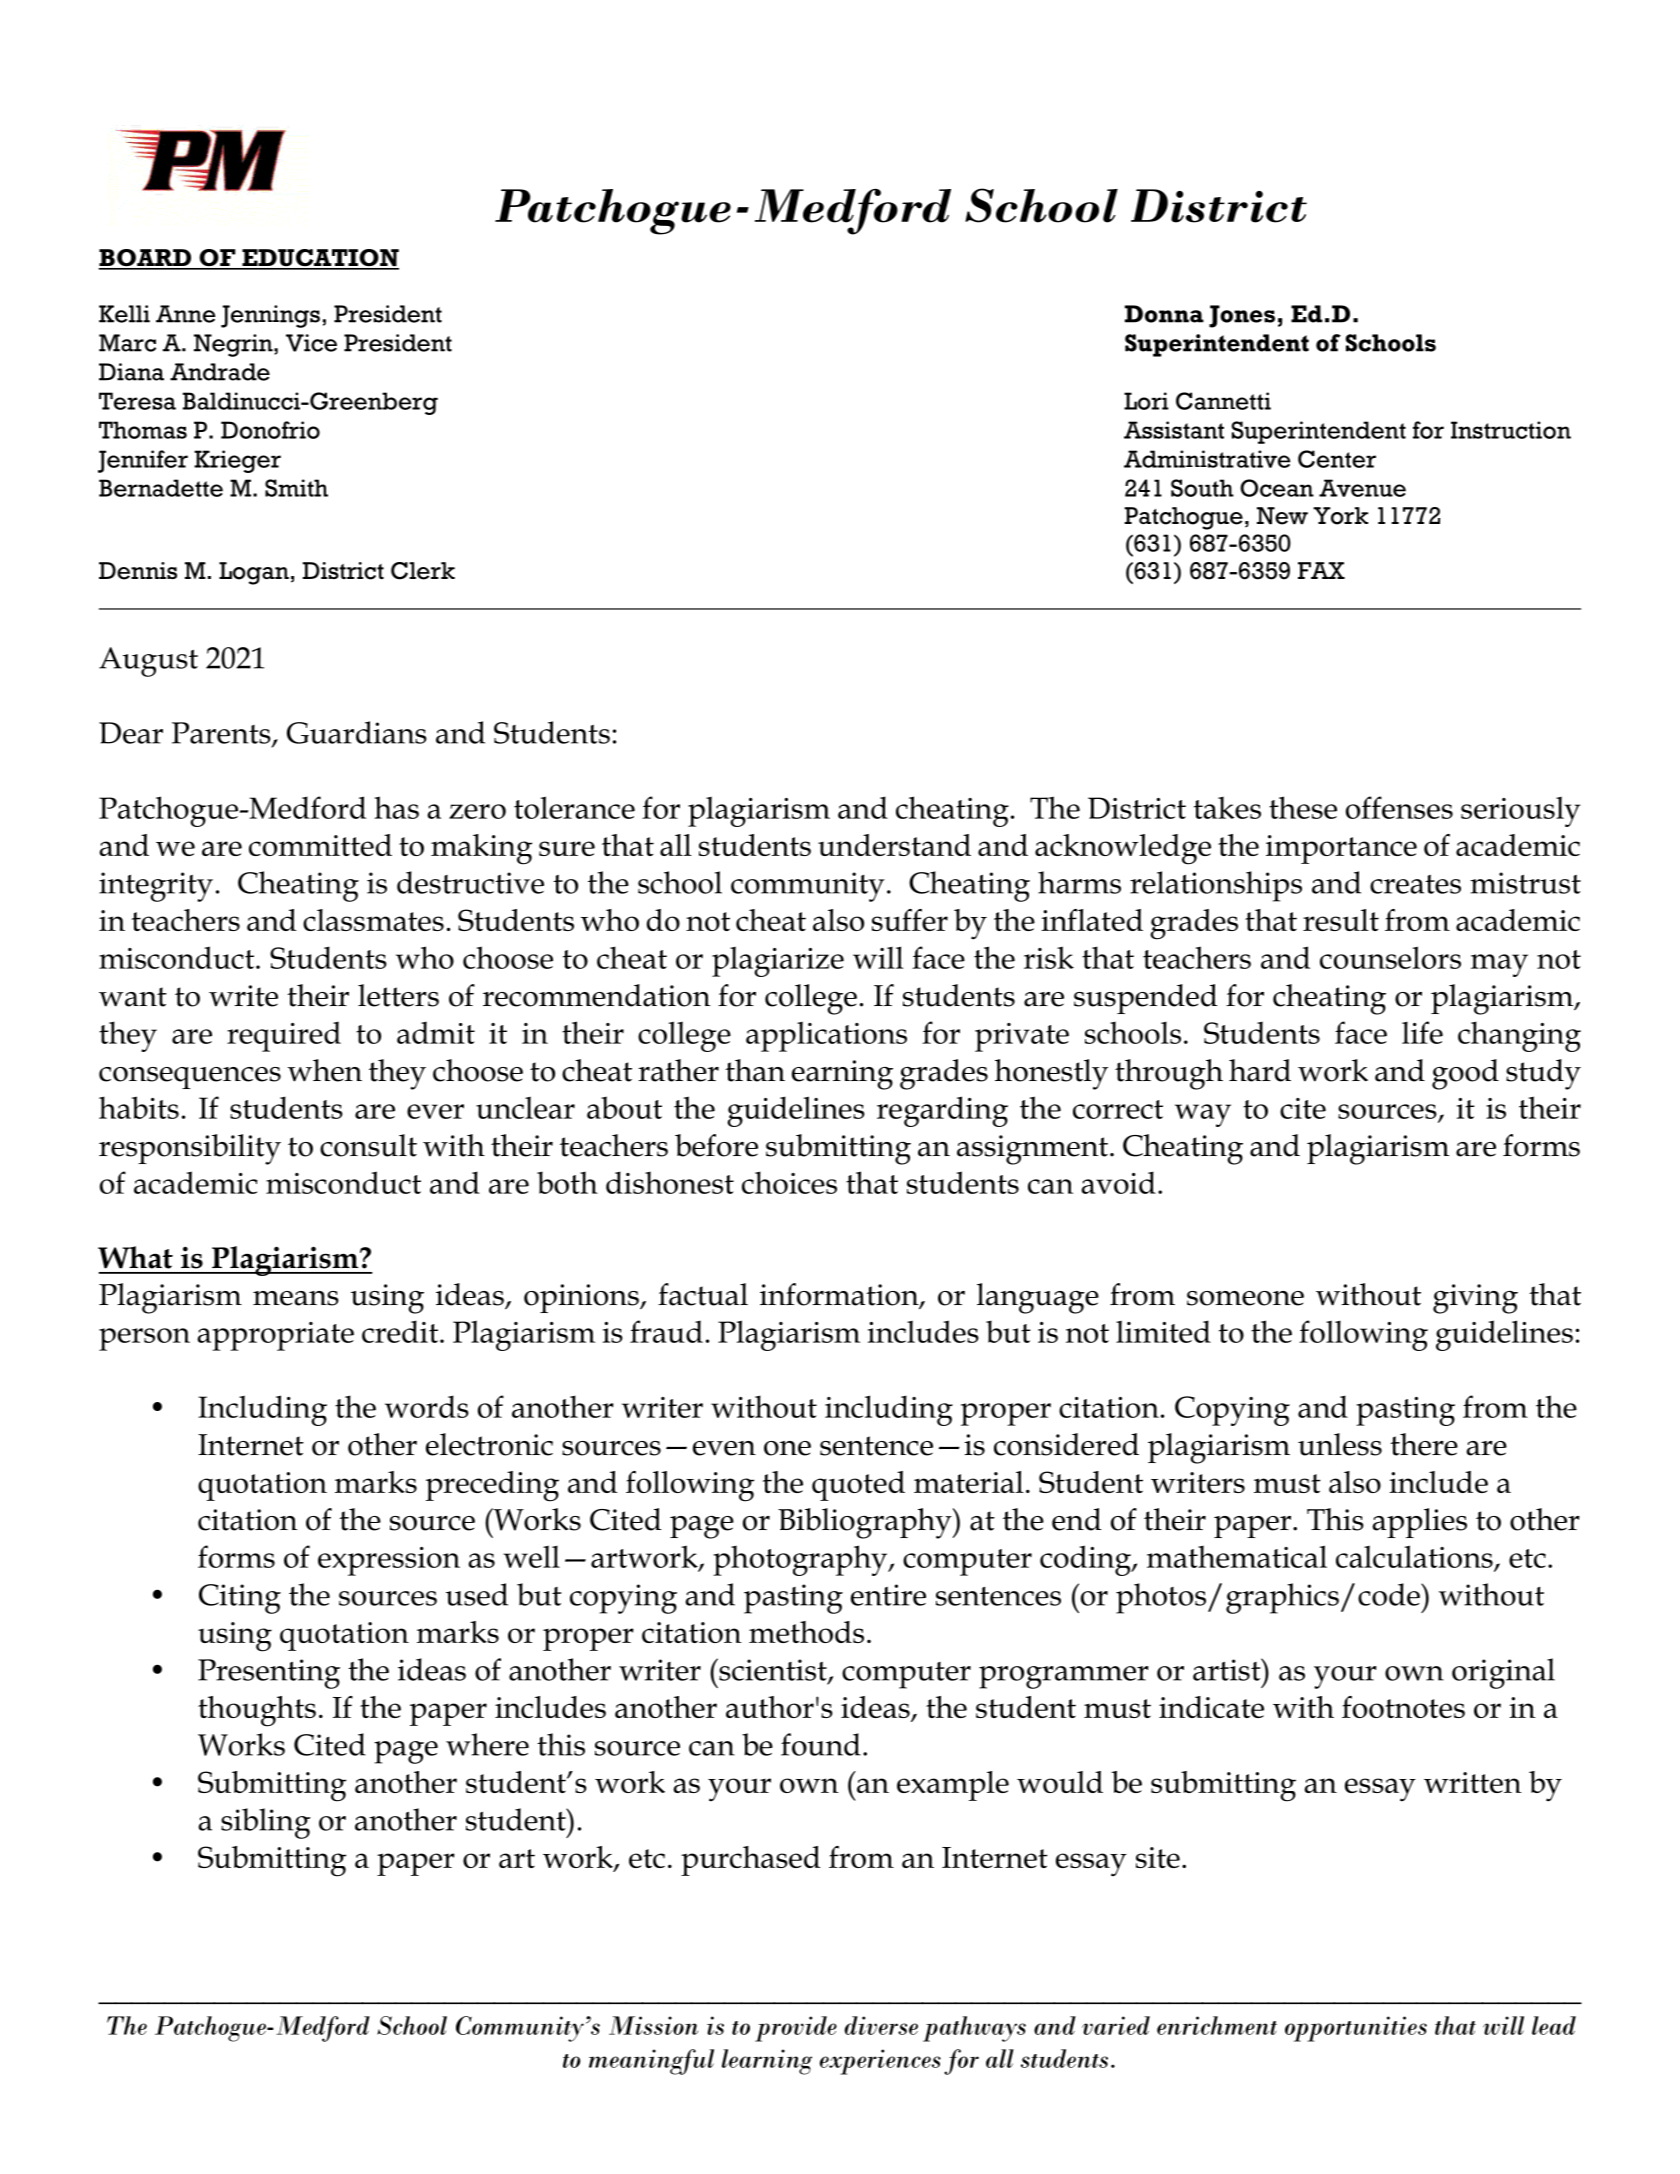 This document has width=1680, height=2174. I want to click on diverse, so click(881, 2025).
